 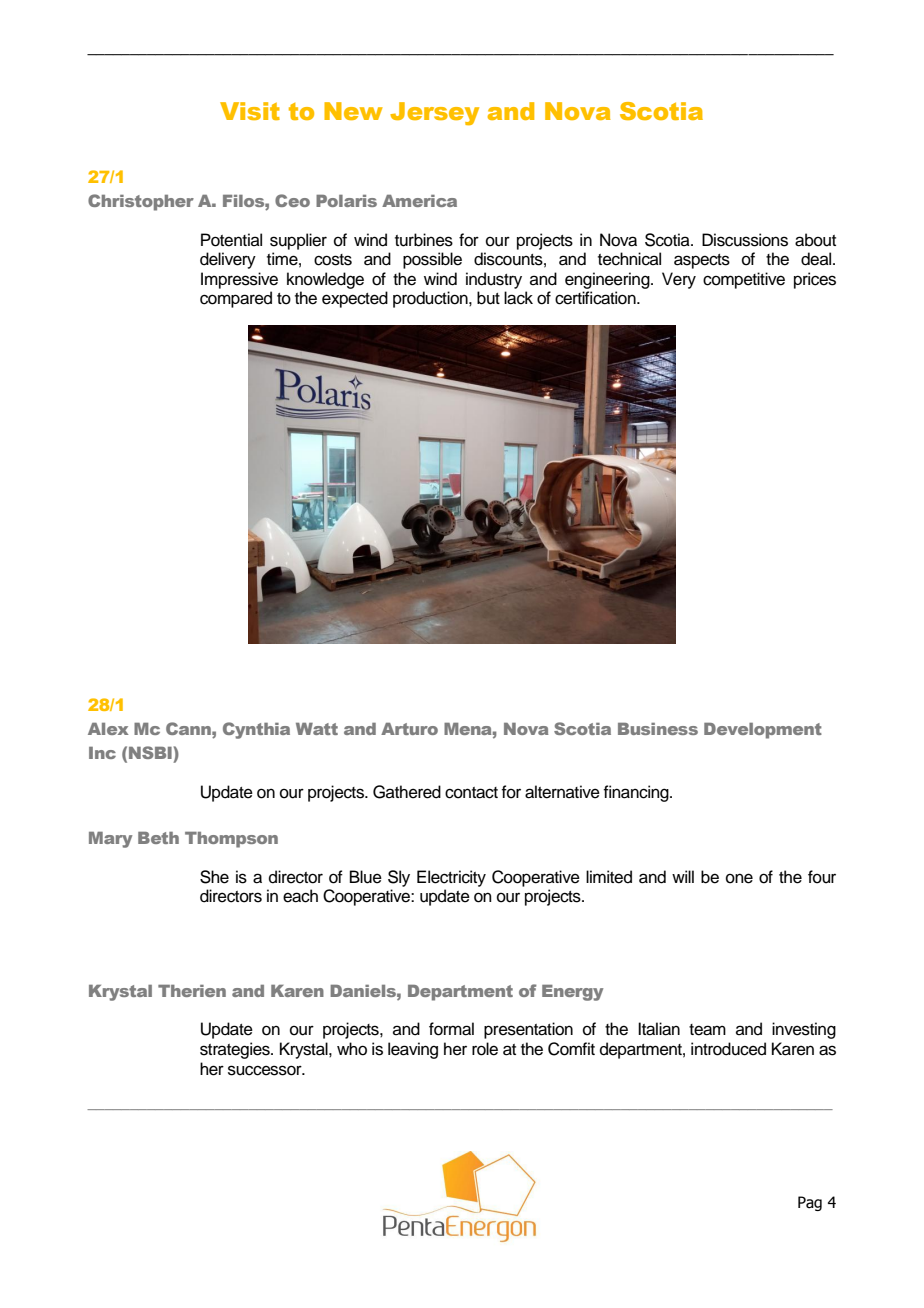 I want to click on Visit, so click(x=250, y=111).
